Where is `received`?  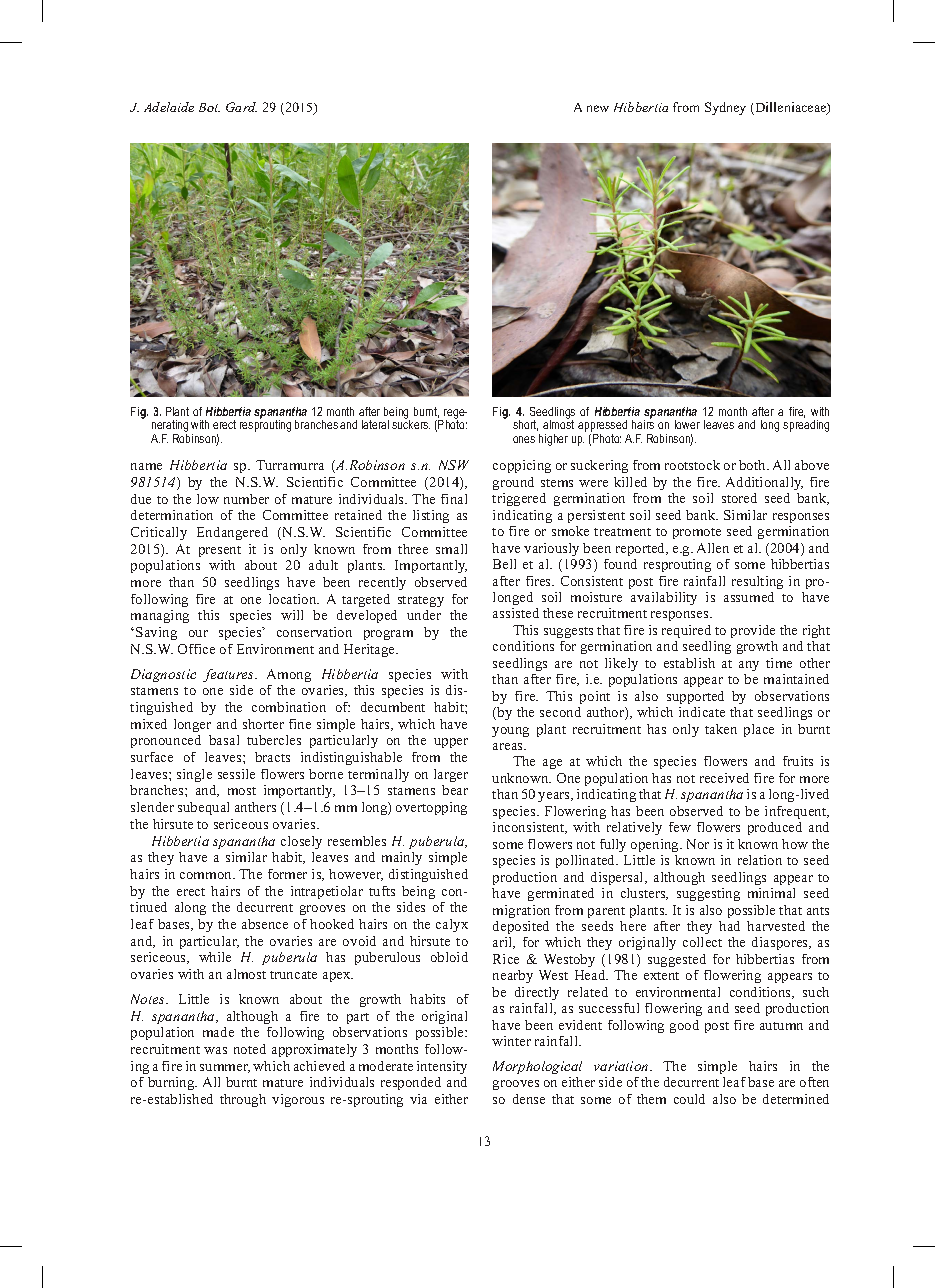
received is located at coordinates (724, 778).
